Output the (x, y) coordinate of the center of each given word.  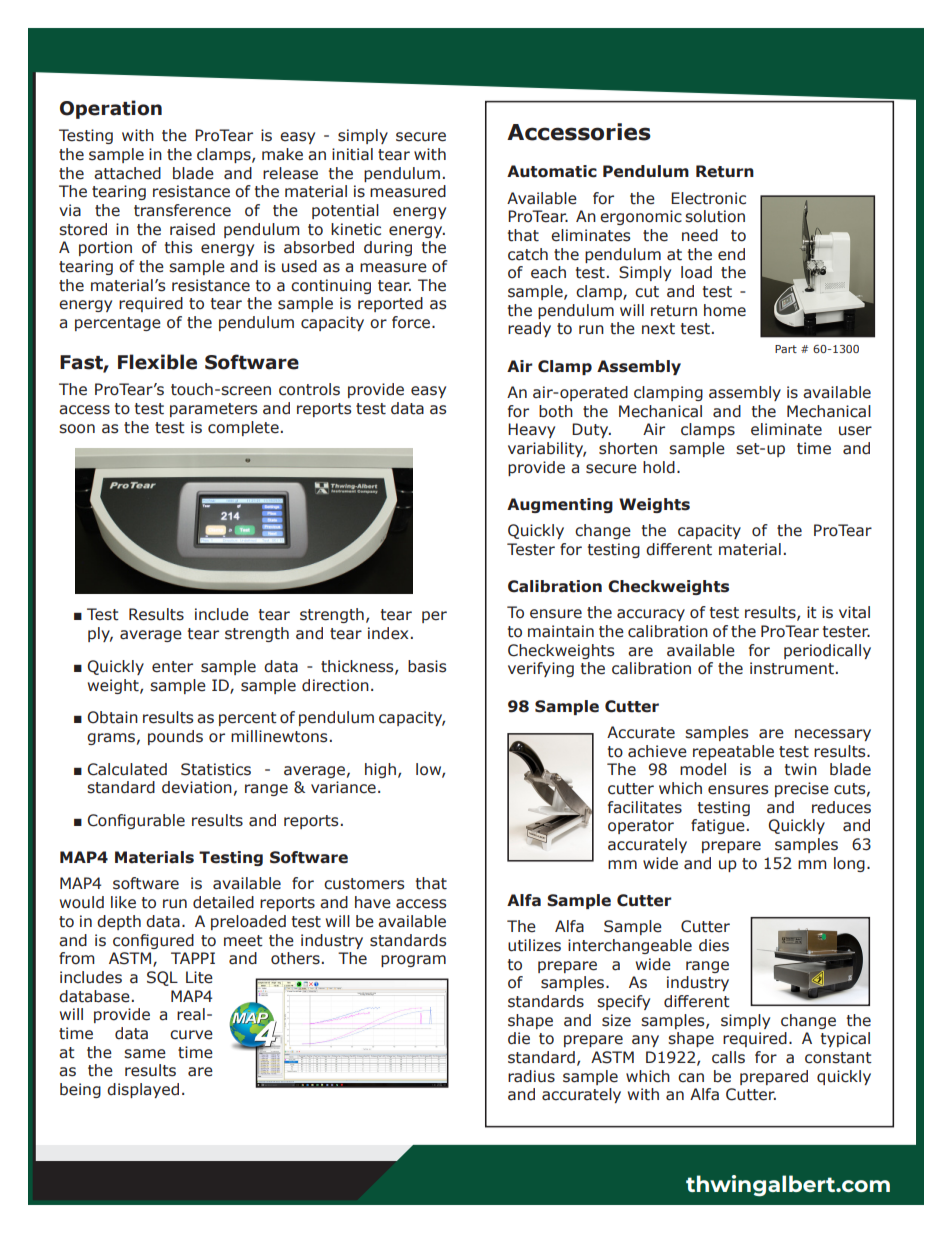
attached (127, 173)
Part (786, 349)
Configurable (136, 821)
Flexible (157, 362)
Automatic (552, 171)
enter (172, 667)
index (388, 633)
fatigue (718, 826)
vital (854, 612)
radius (531, 1076)
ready (529, 329)
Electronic (708, 198)
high (380, 770)
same (145, 1054)
